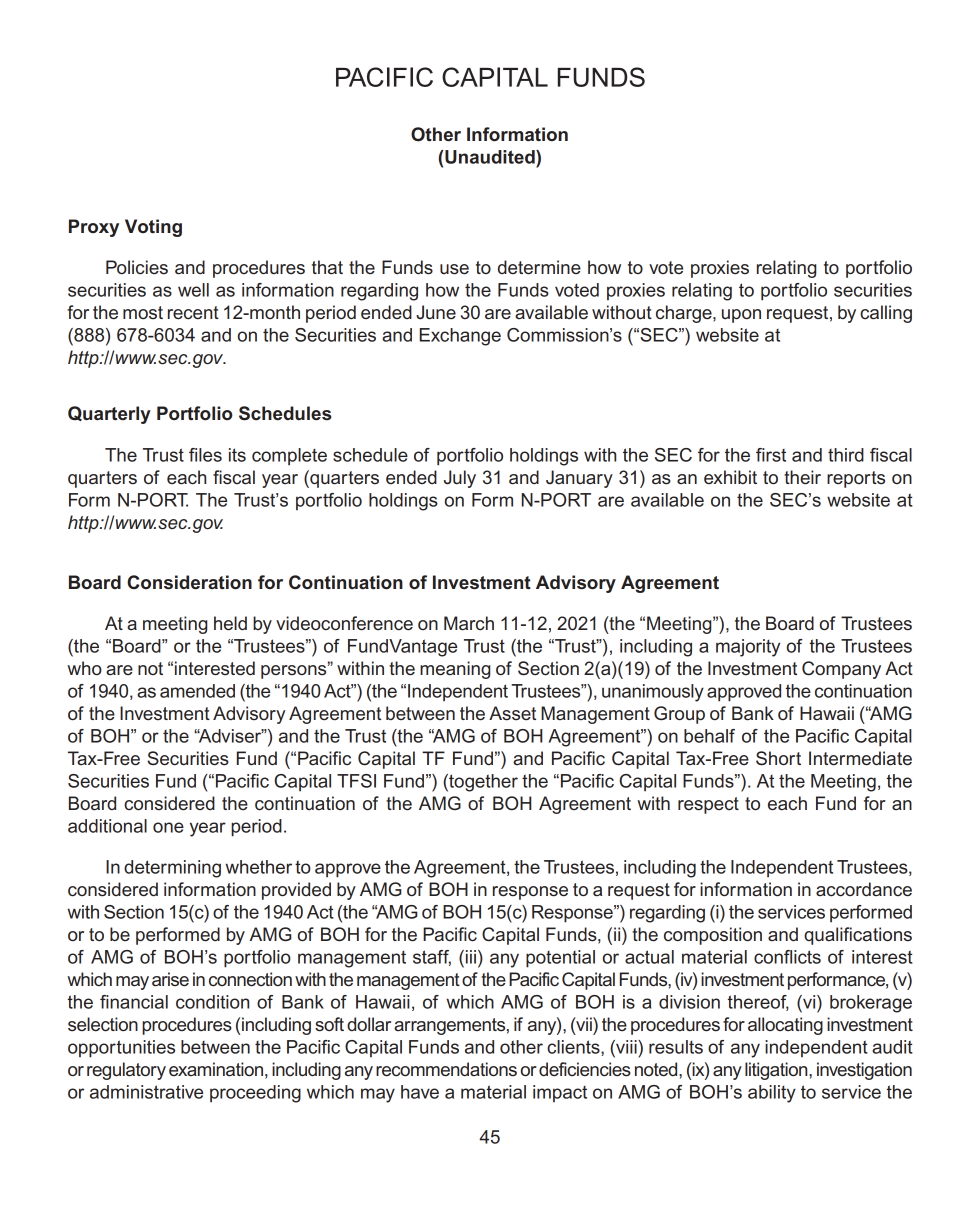  What do you see at coordinates (454, 269) in the screenshot?
I see `use` at bounding box center [454, 269].
